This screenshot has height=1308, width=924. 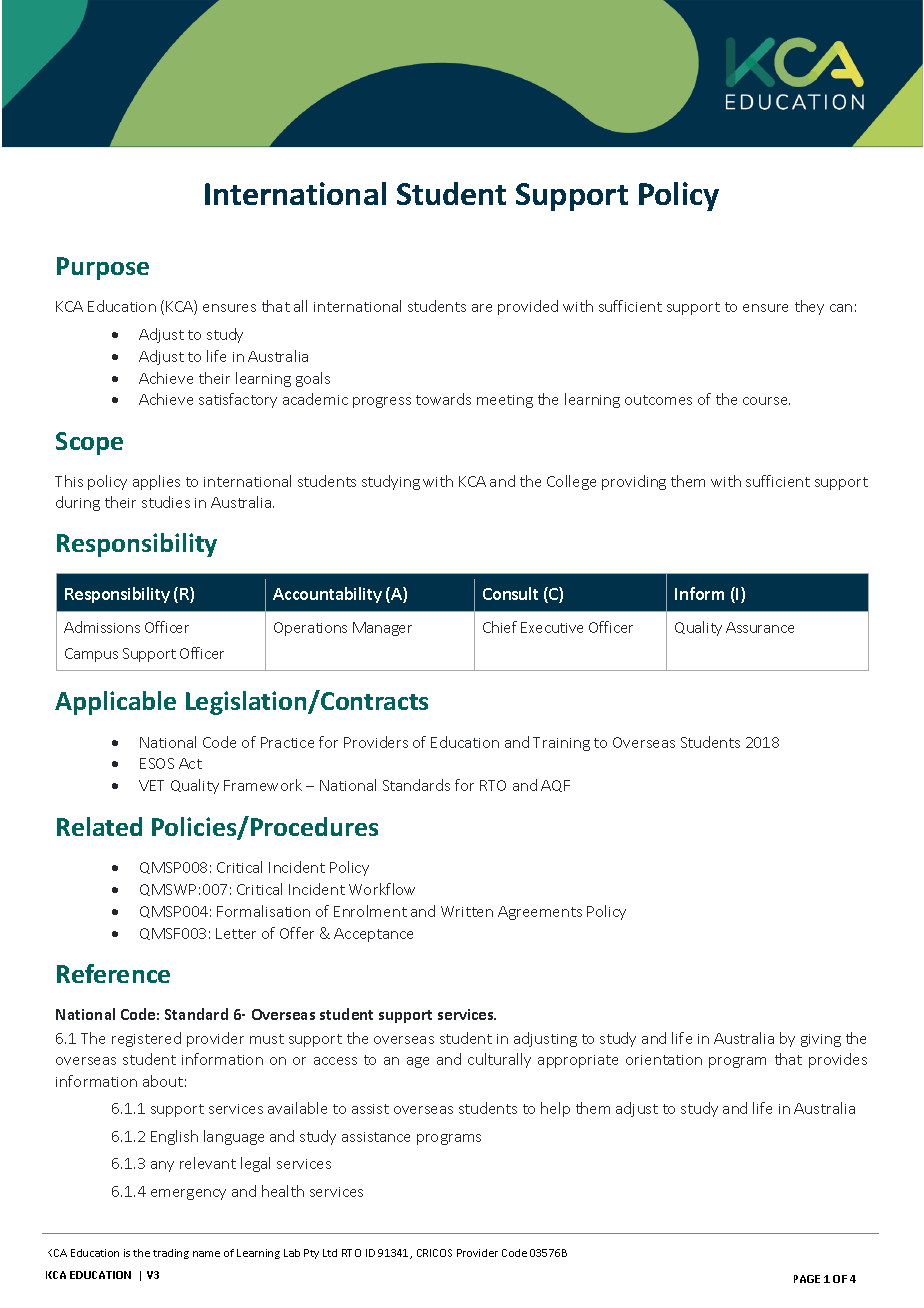 What do you see at coordinates (103, 268) in the screenshot?
I see `Purpose` at bounding box center [103, 268].
